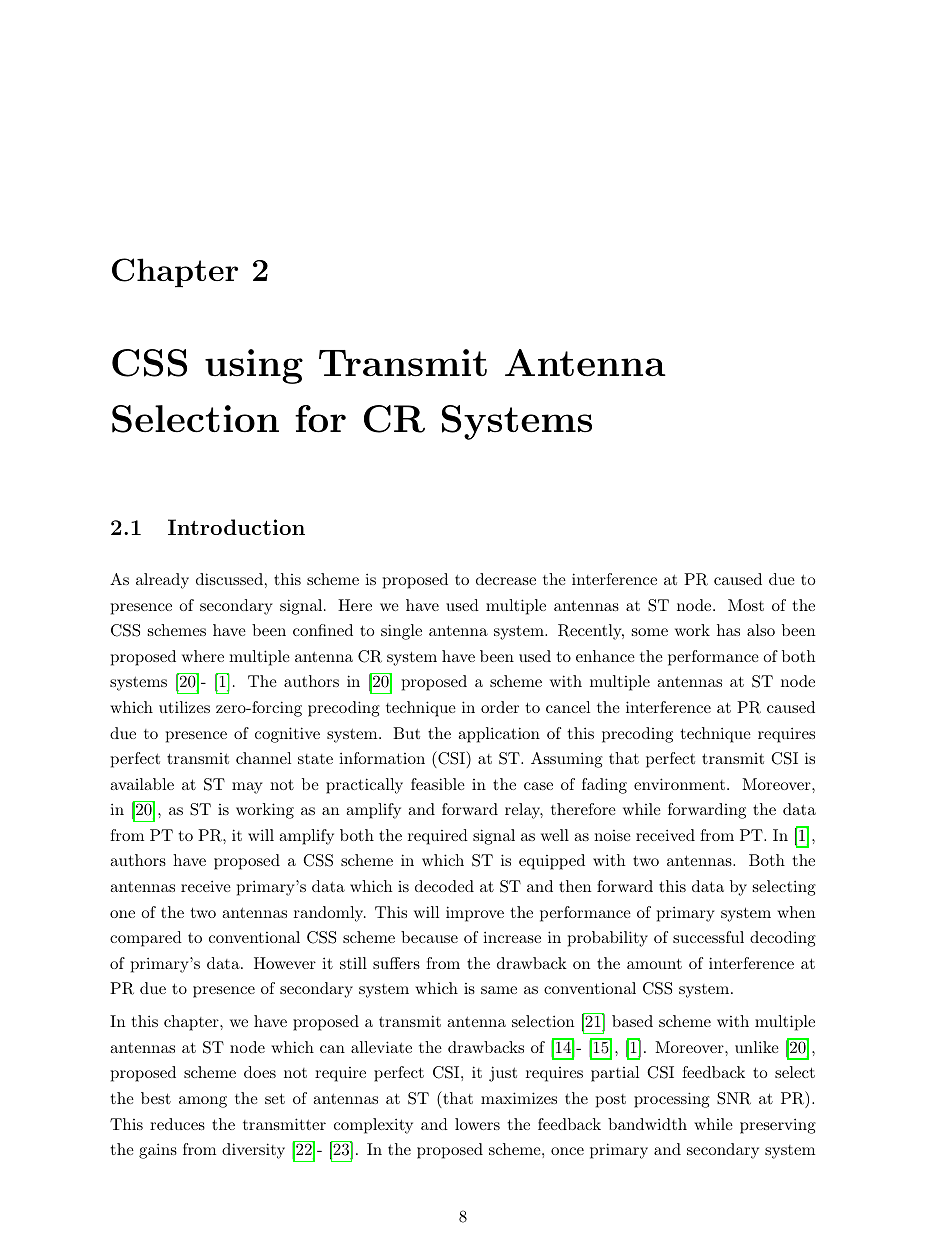 Image resolution: width=952 pixels, height=1233 pixels. Describe the element at coordinates (746, 605) in the document. I see `Most` at that location.
